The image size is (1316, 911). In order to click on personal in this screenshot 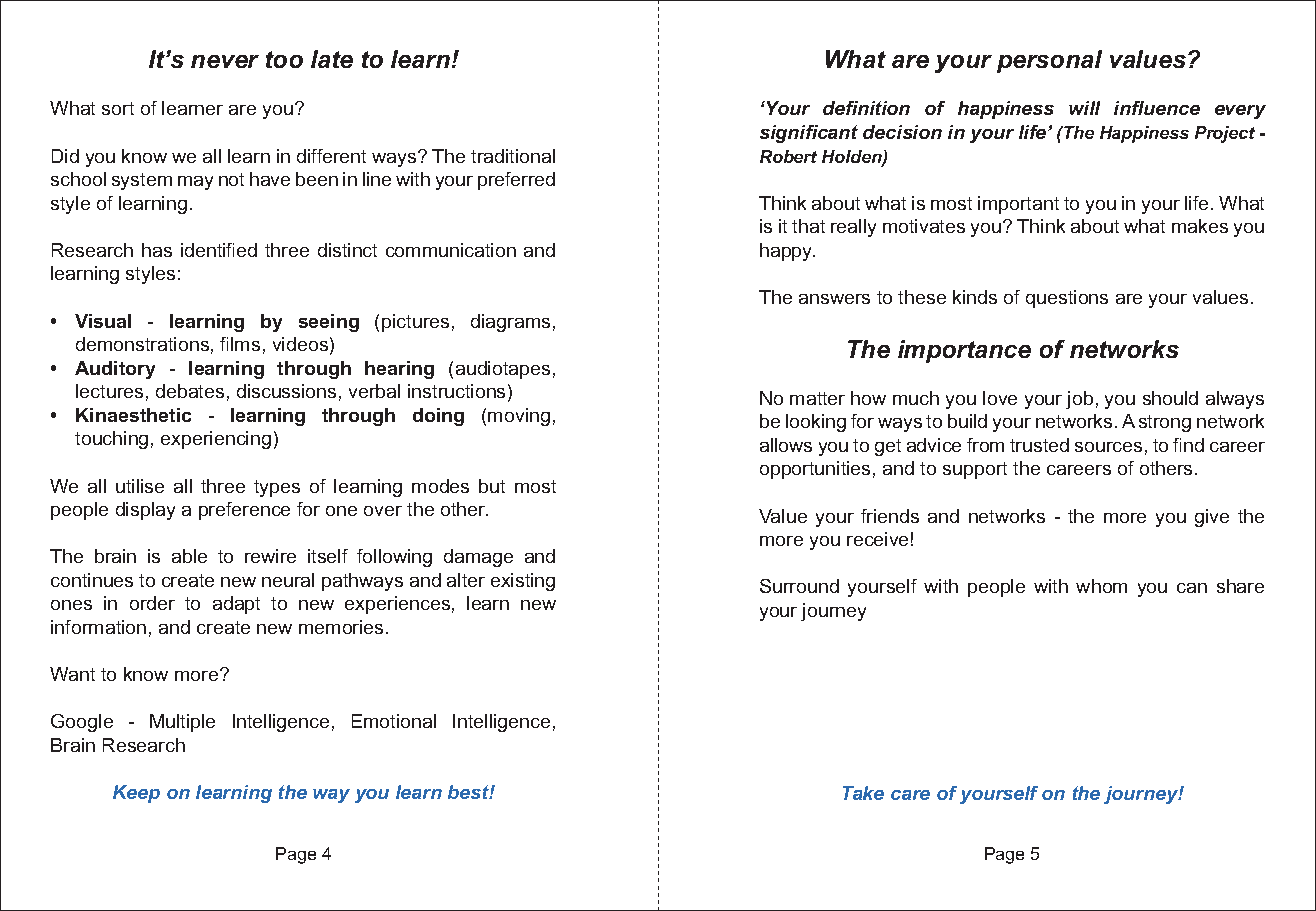, I will do `click(1049, 61)`.
